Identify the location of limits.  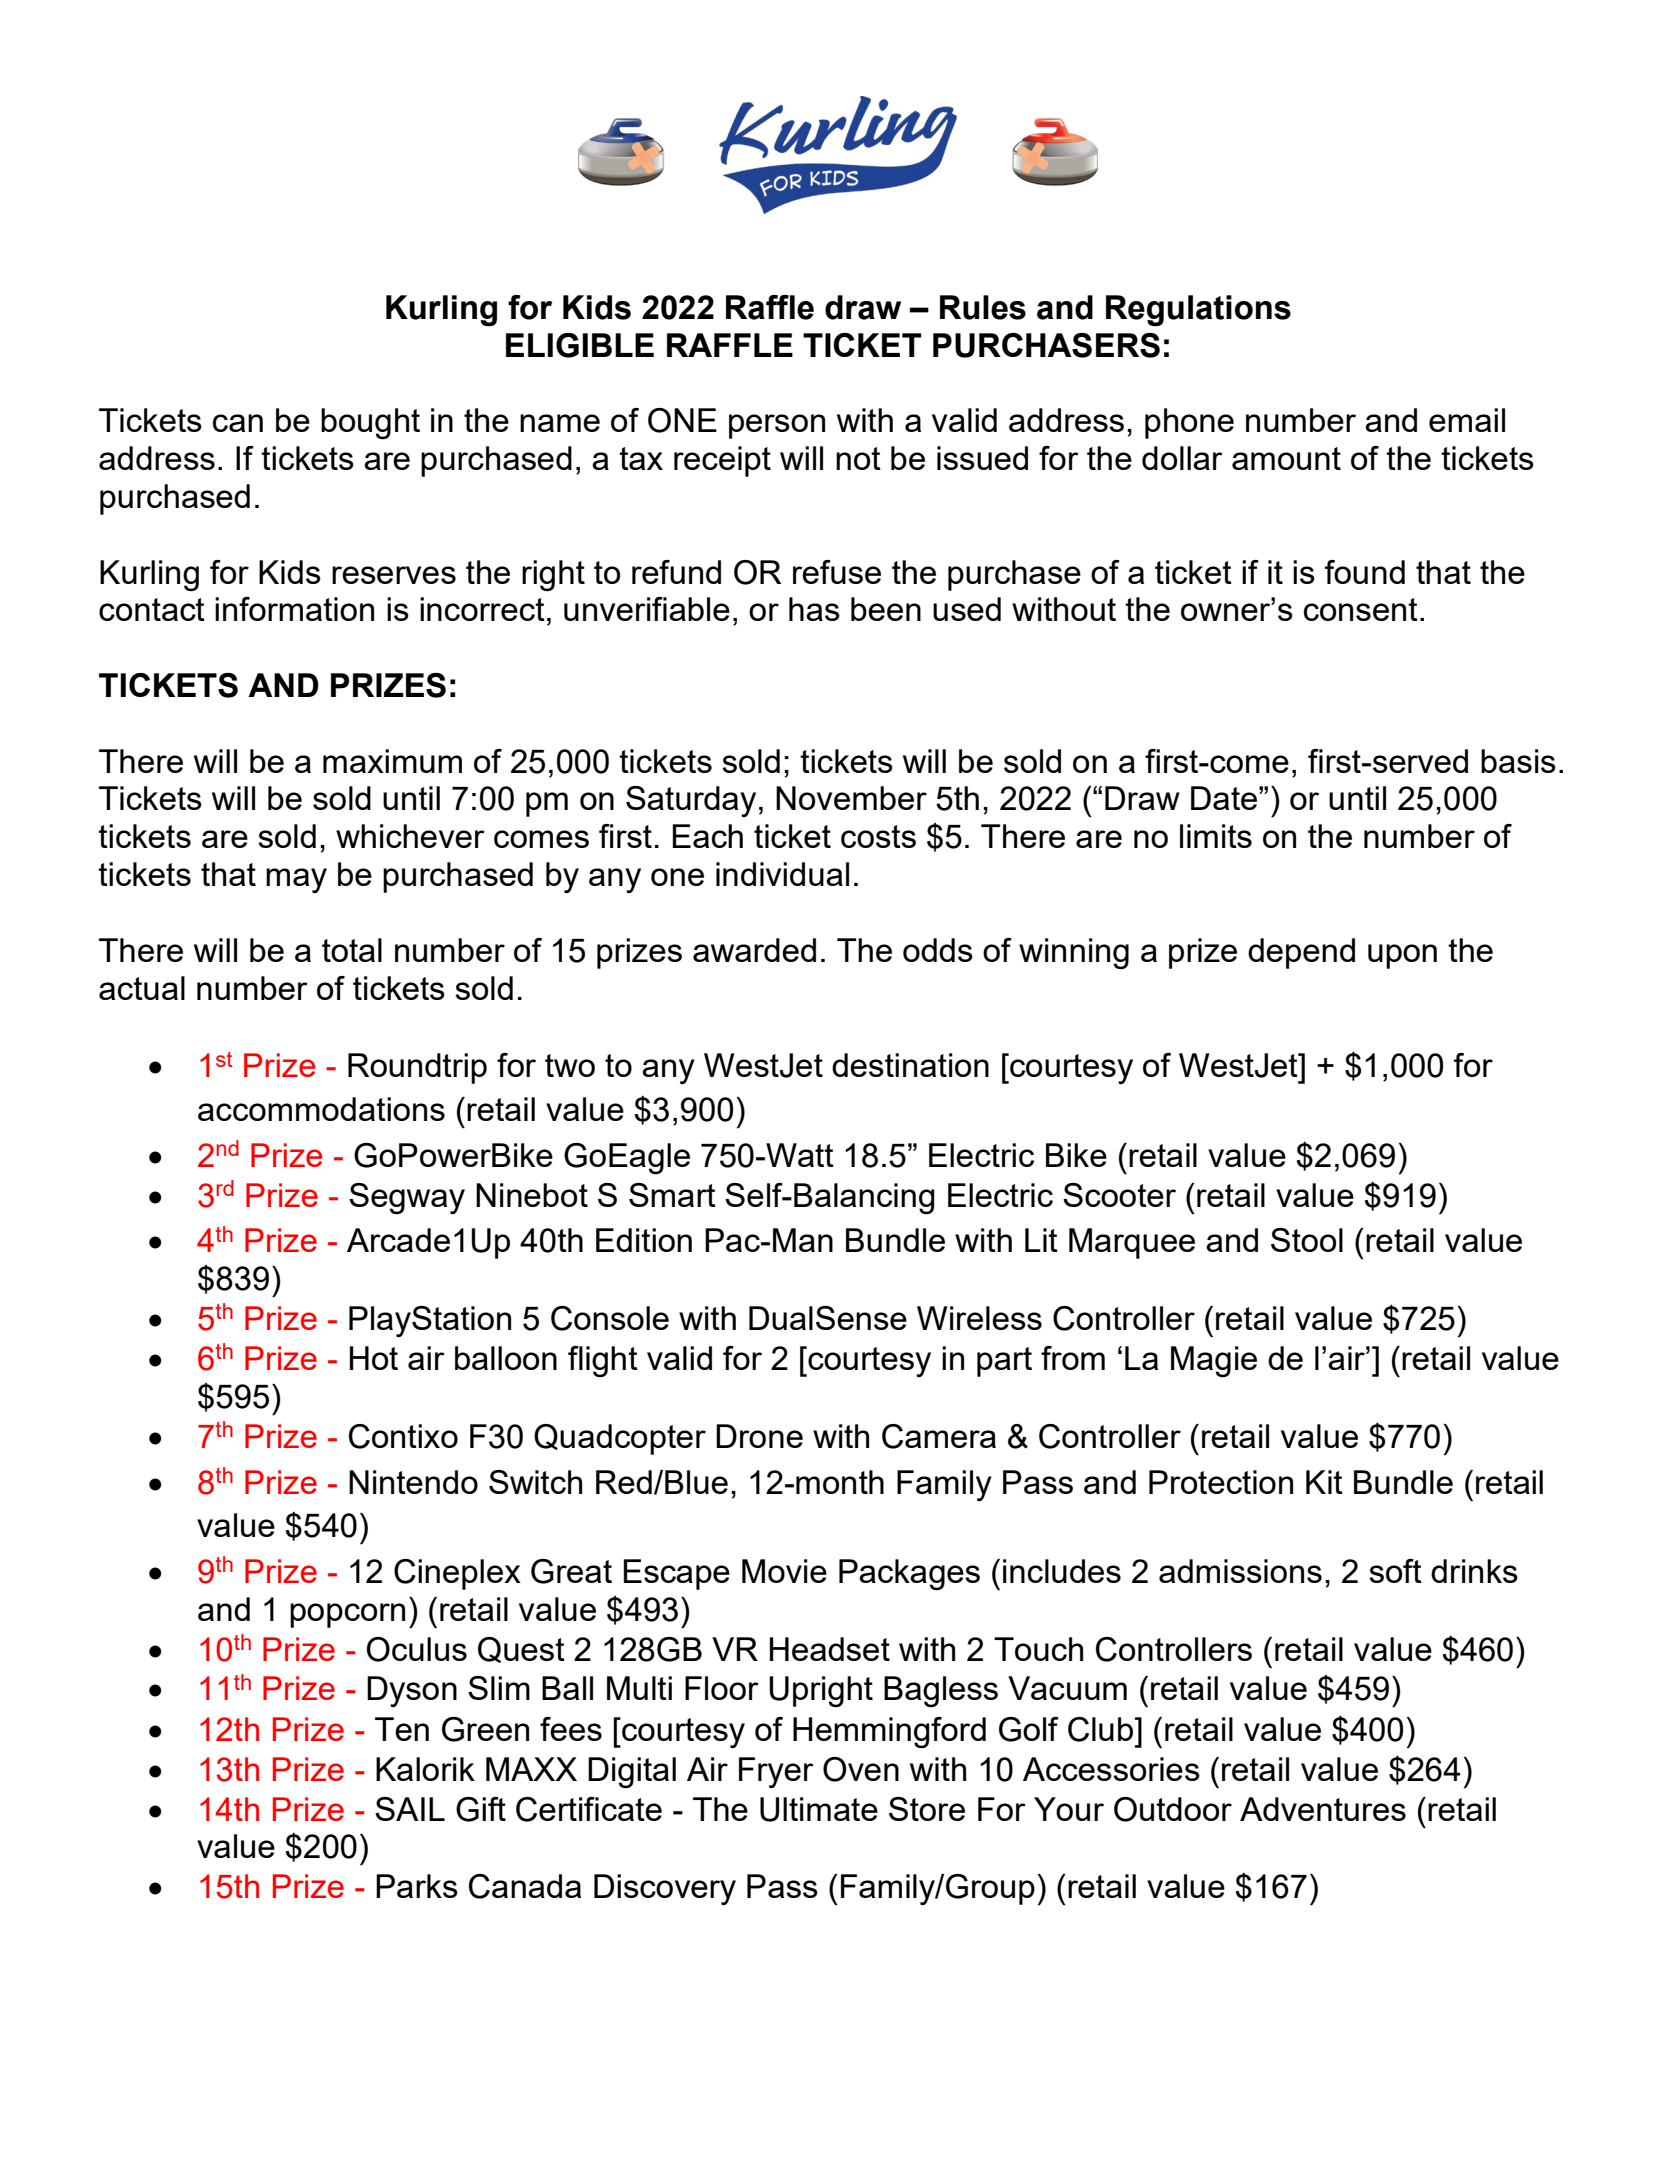
(1216, 836).
